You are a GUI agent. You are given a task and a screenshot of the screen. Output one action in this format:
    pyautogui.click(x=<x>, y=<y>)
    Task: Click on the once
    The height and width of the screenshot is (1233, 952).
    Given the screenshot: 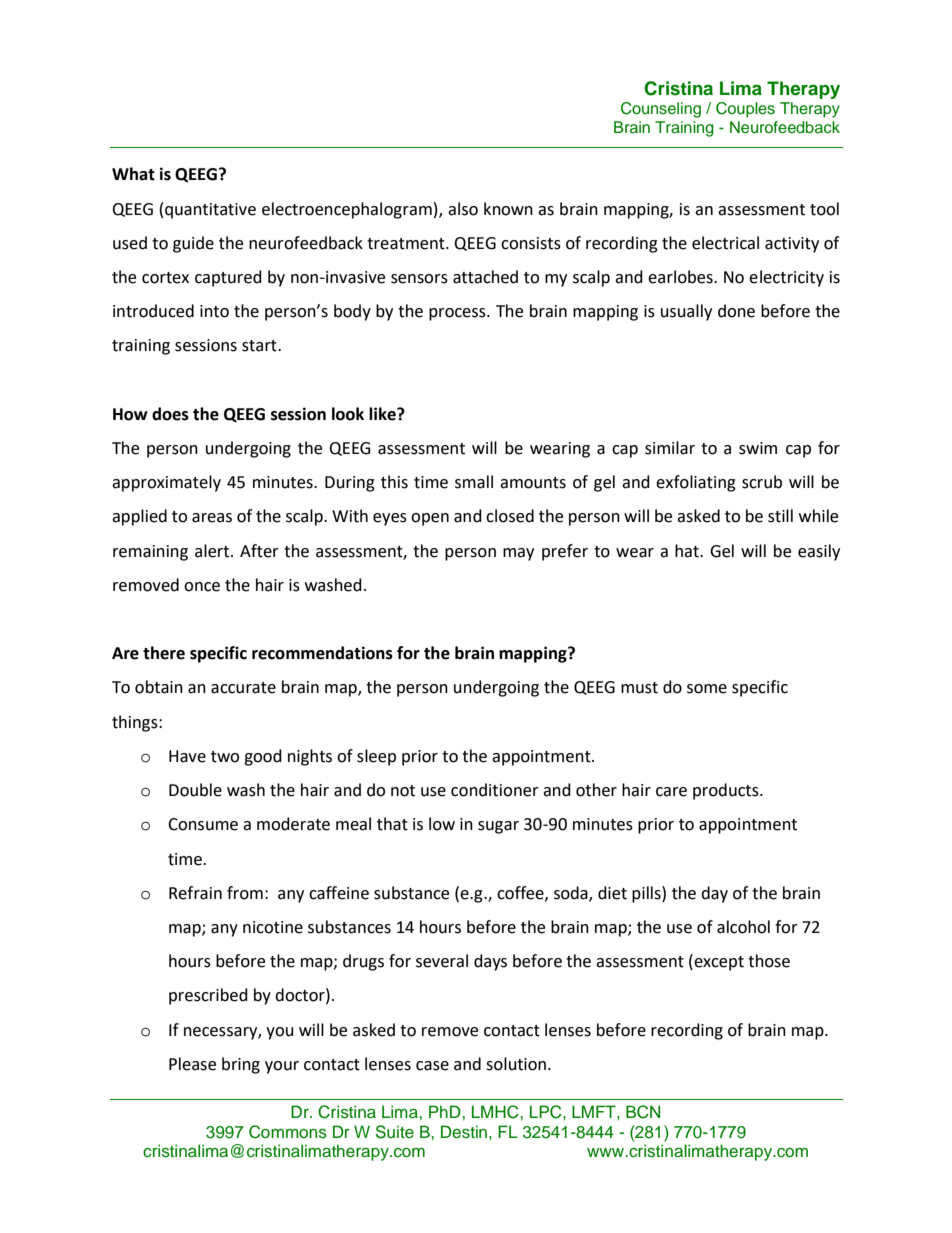 What is the action you would take?
    pyautogui.click(x=202, y=587)
